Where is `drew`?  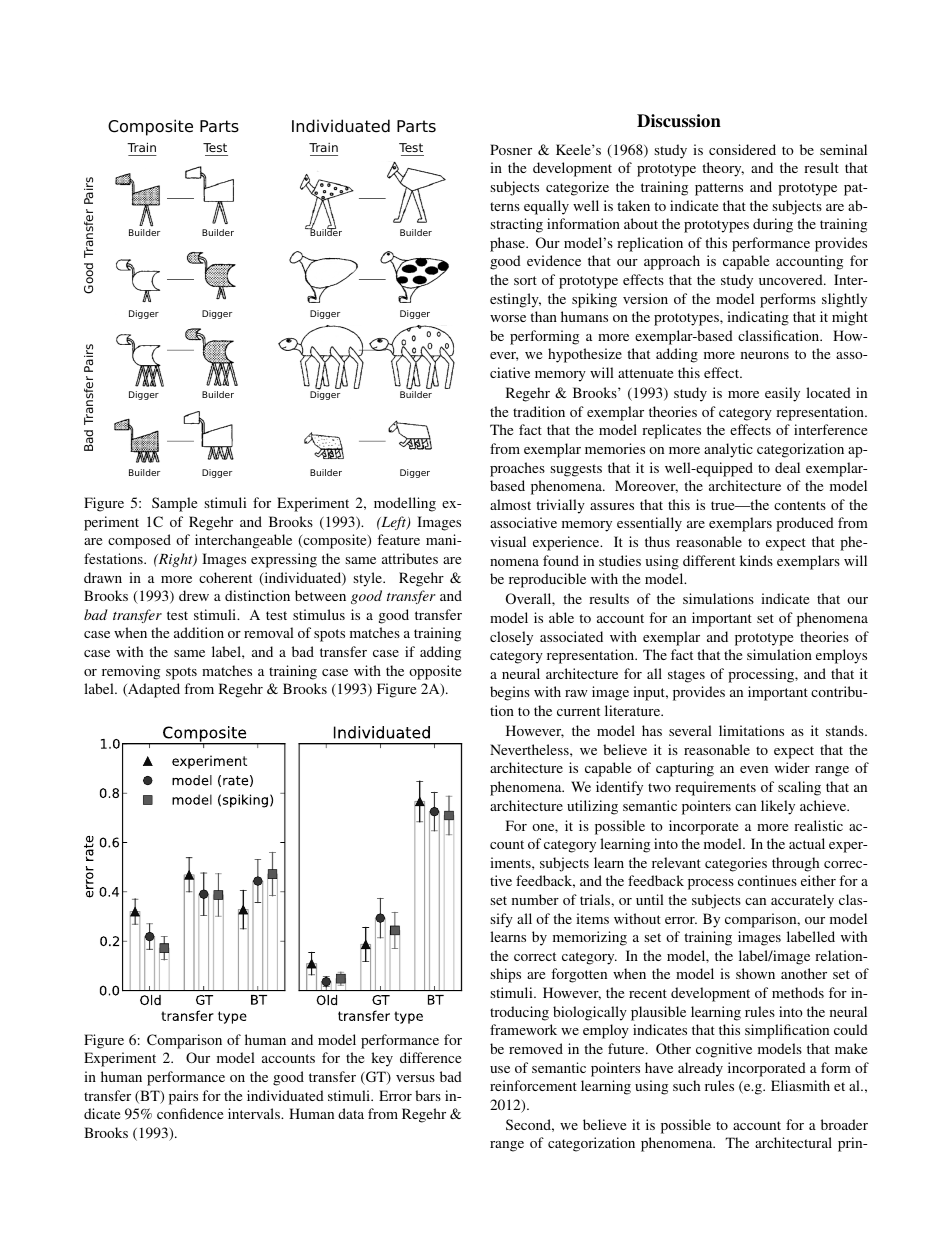
drew is located at coordinates (194, 595).
